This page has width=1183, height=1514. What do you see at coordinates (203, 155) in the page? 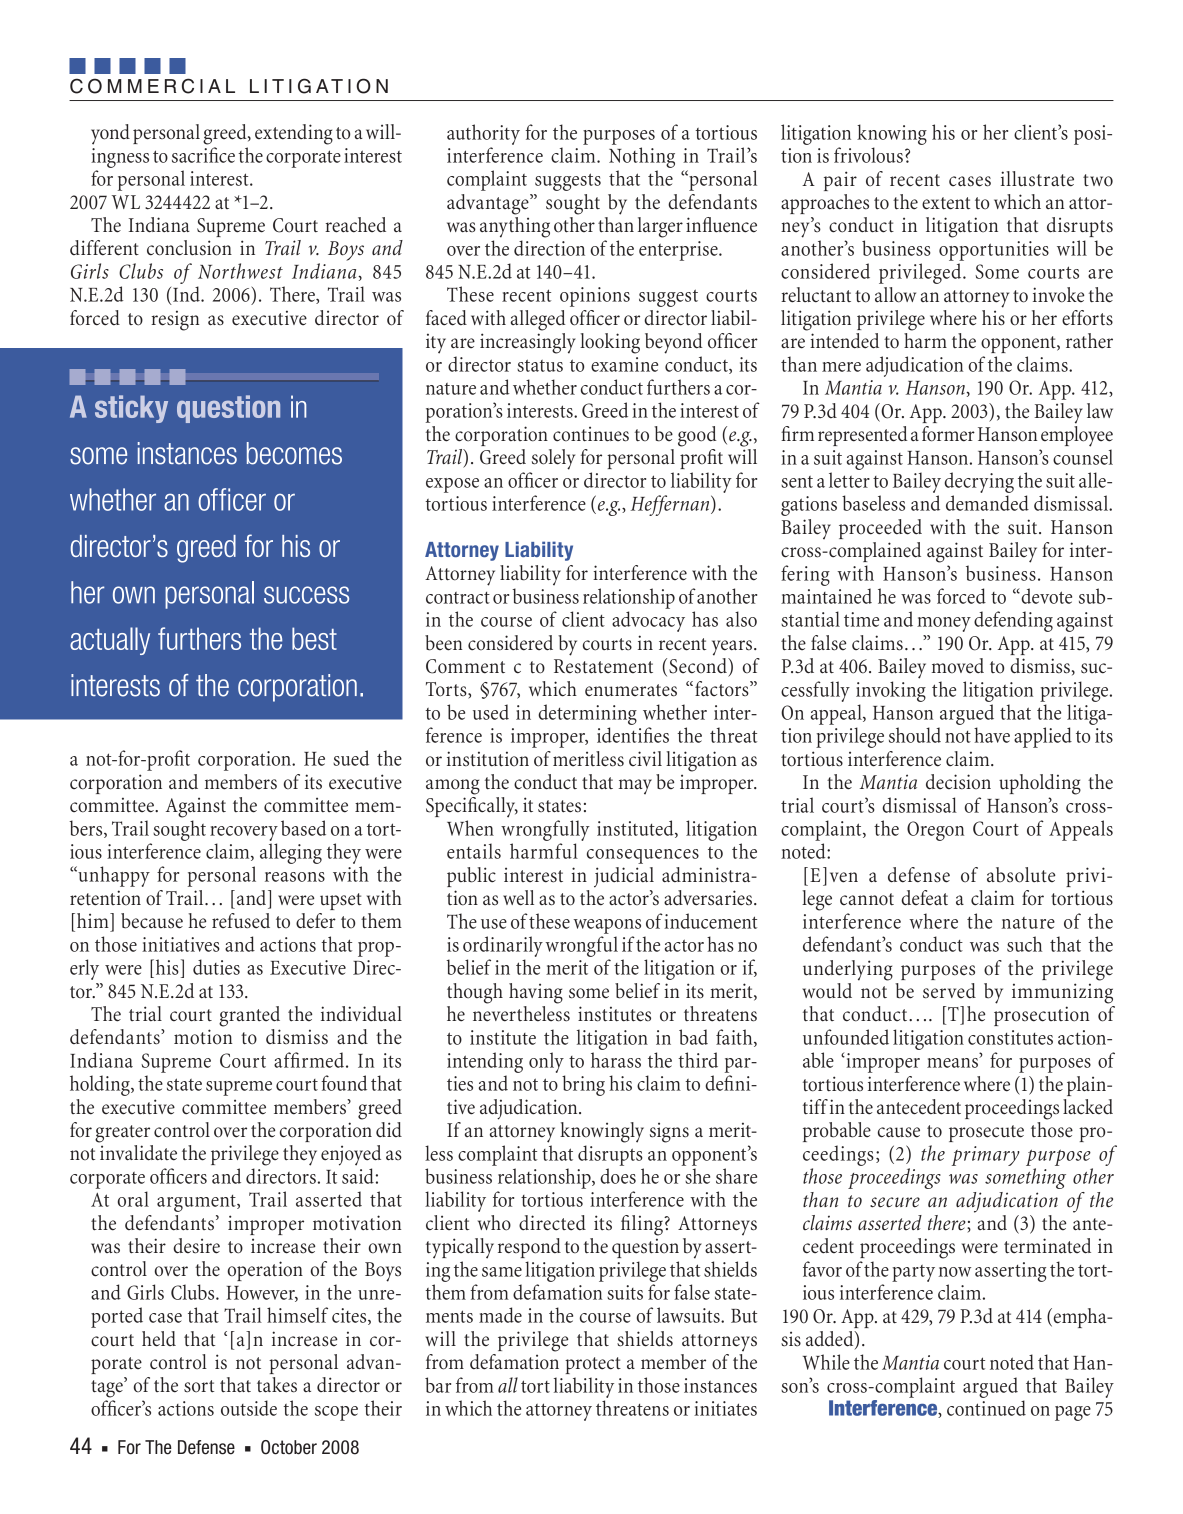
I see `sacrifice` at bounding box center [203, 155].
